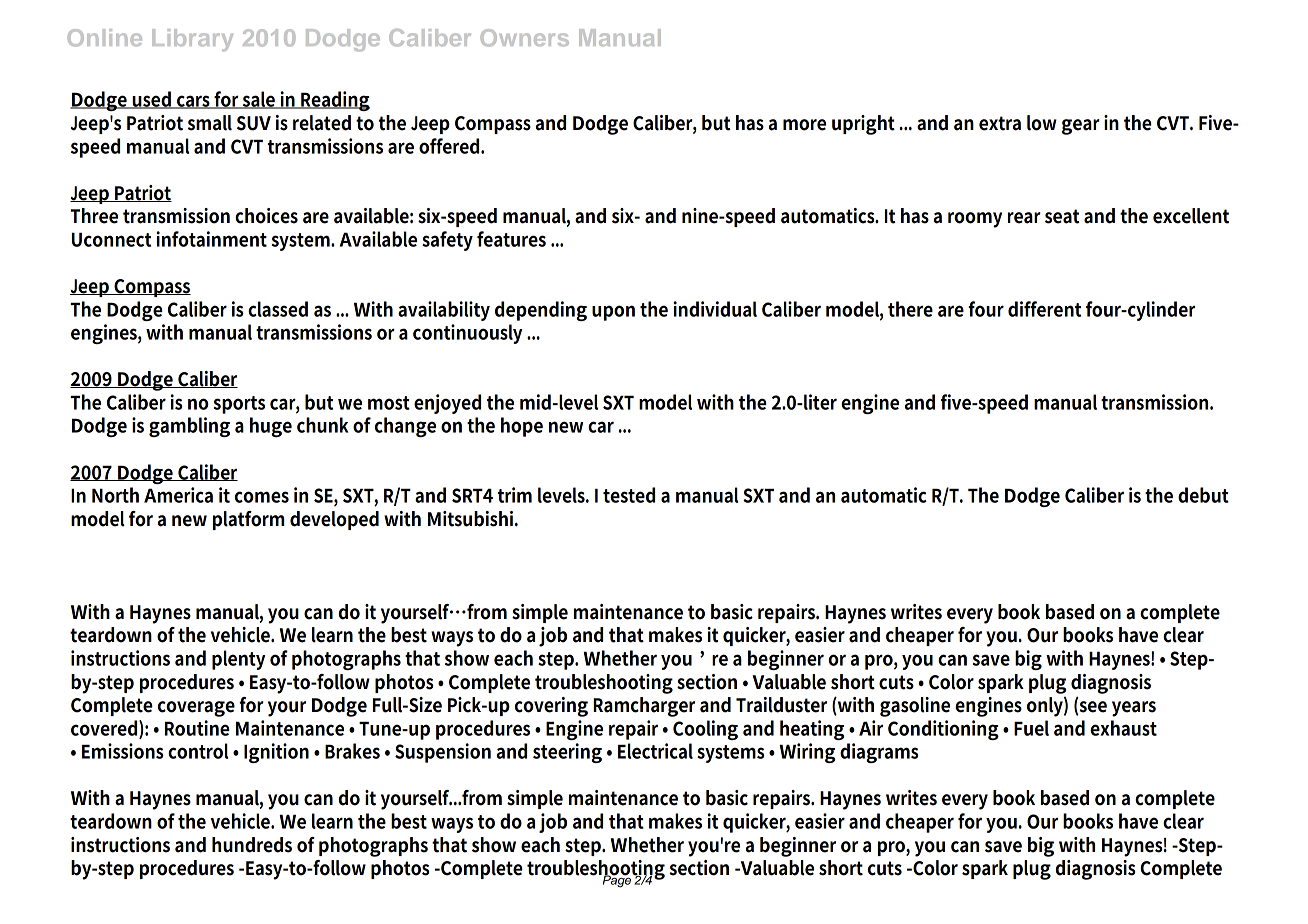 This document has height=924, width=1308. What do you see at coordinates (655, 751) in the document?
I see `Electrical` at bounding box center [655, 751].
